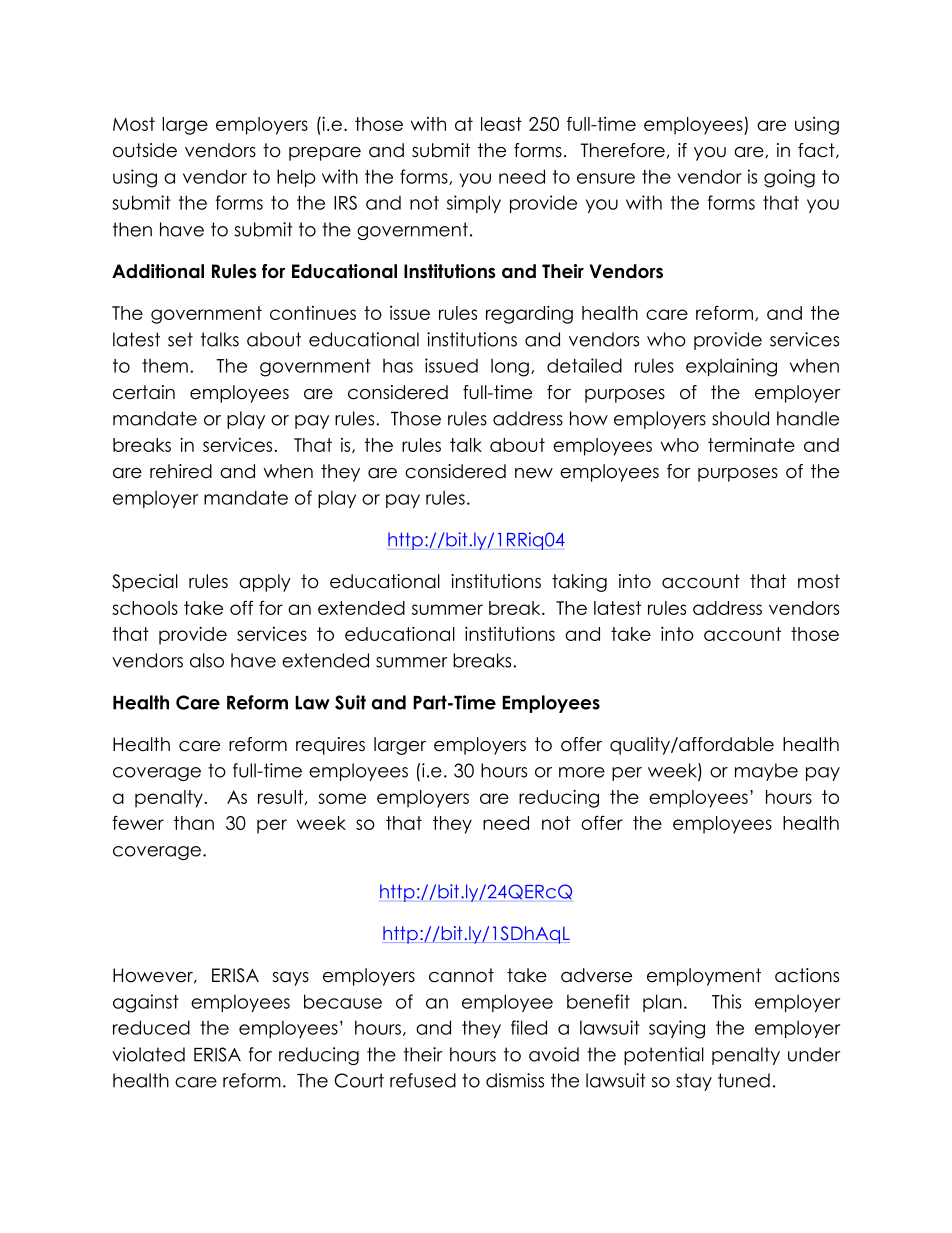 The width and height of the screenshot is (952, 1233). What do you see at coordinates (148, 1054) in the screenshot?
I see `violated` at bounding box center [148, 1054].
